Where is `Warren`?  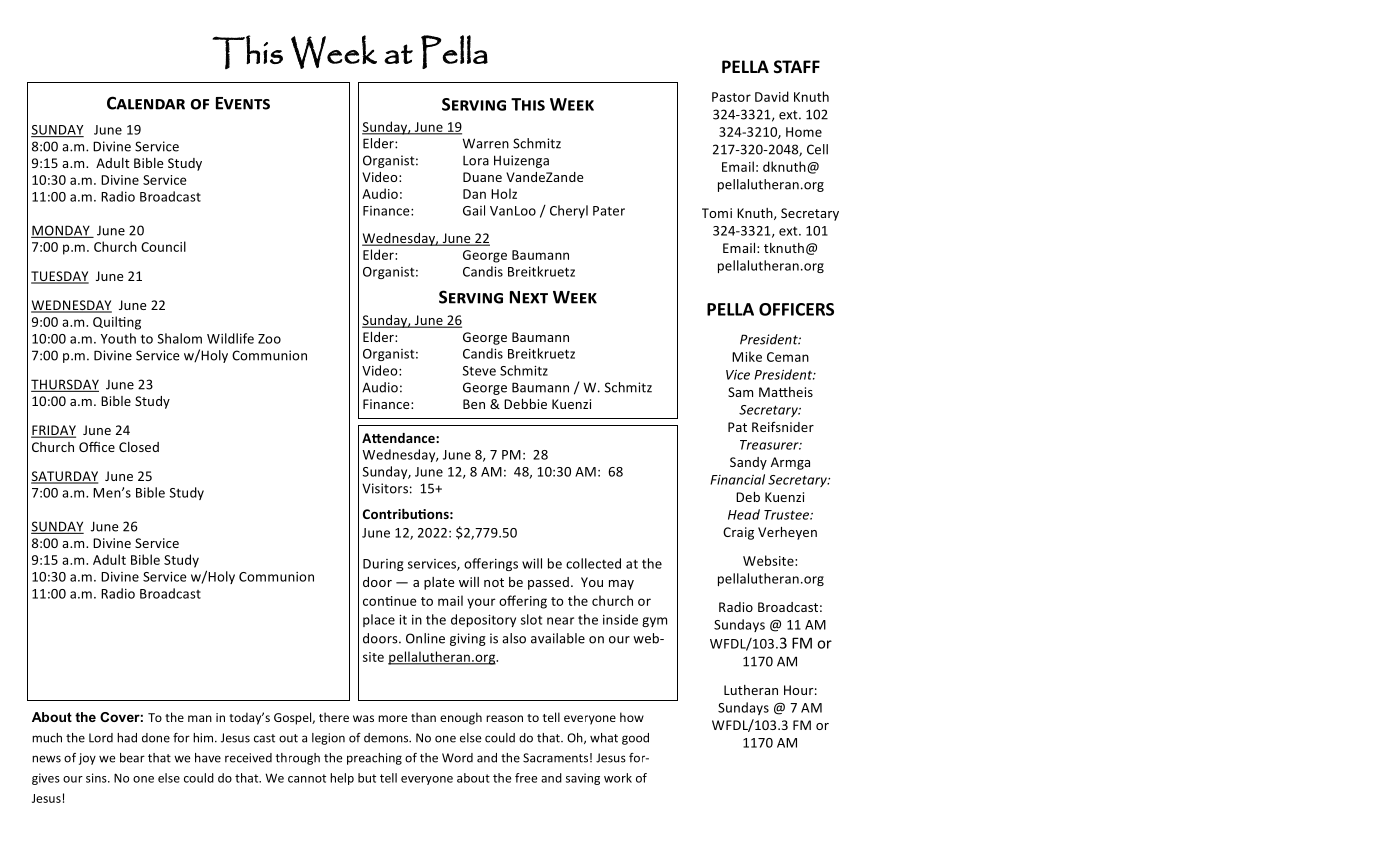
Warren is located at coordinates (486, 143).
